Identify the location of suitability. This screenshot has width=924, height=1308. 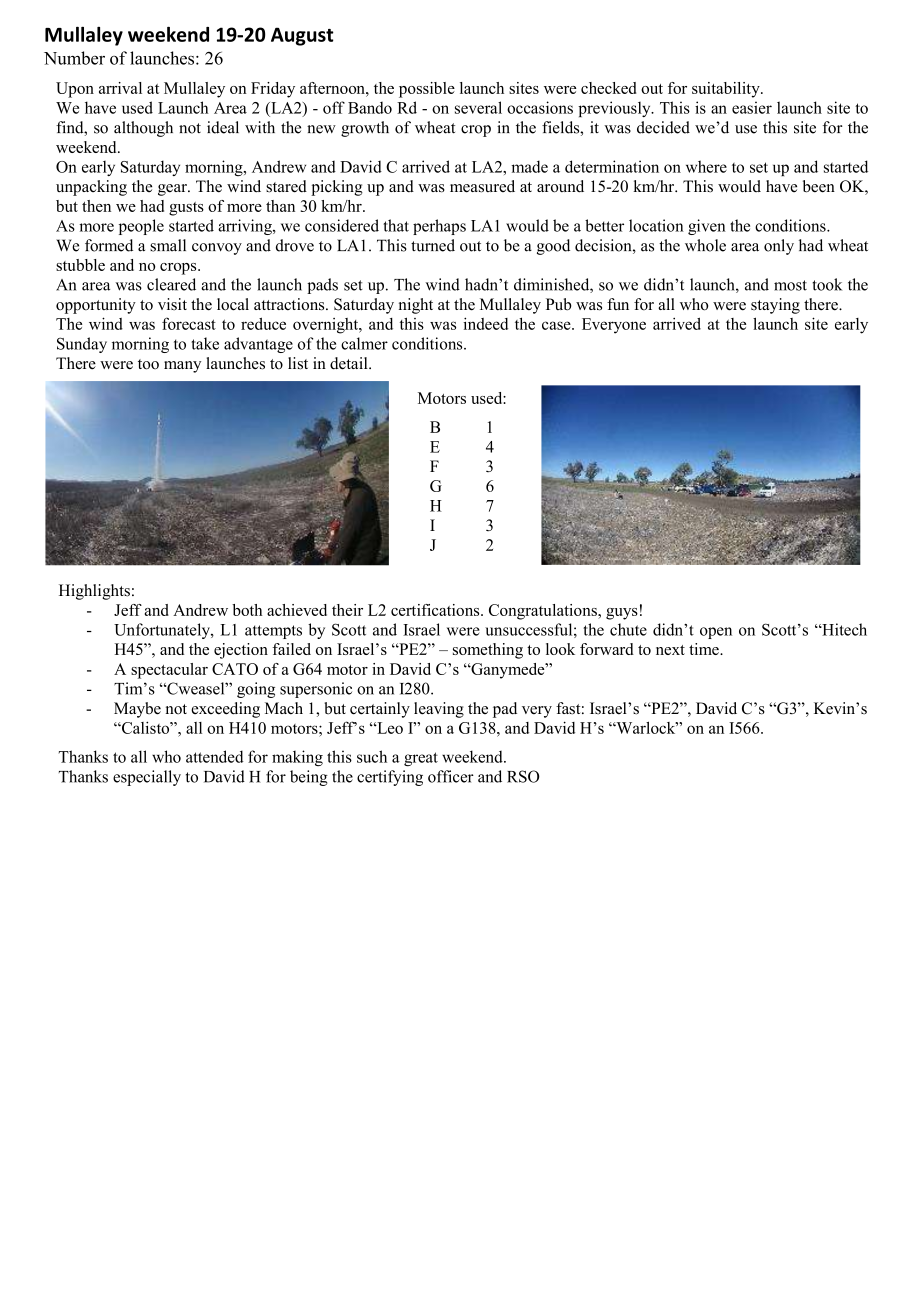
(727, 90).
